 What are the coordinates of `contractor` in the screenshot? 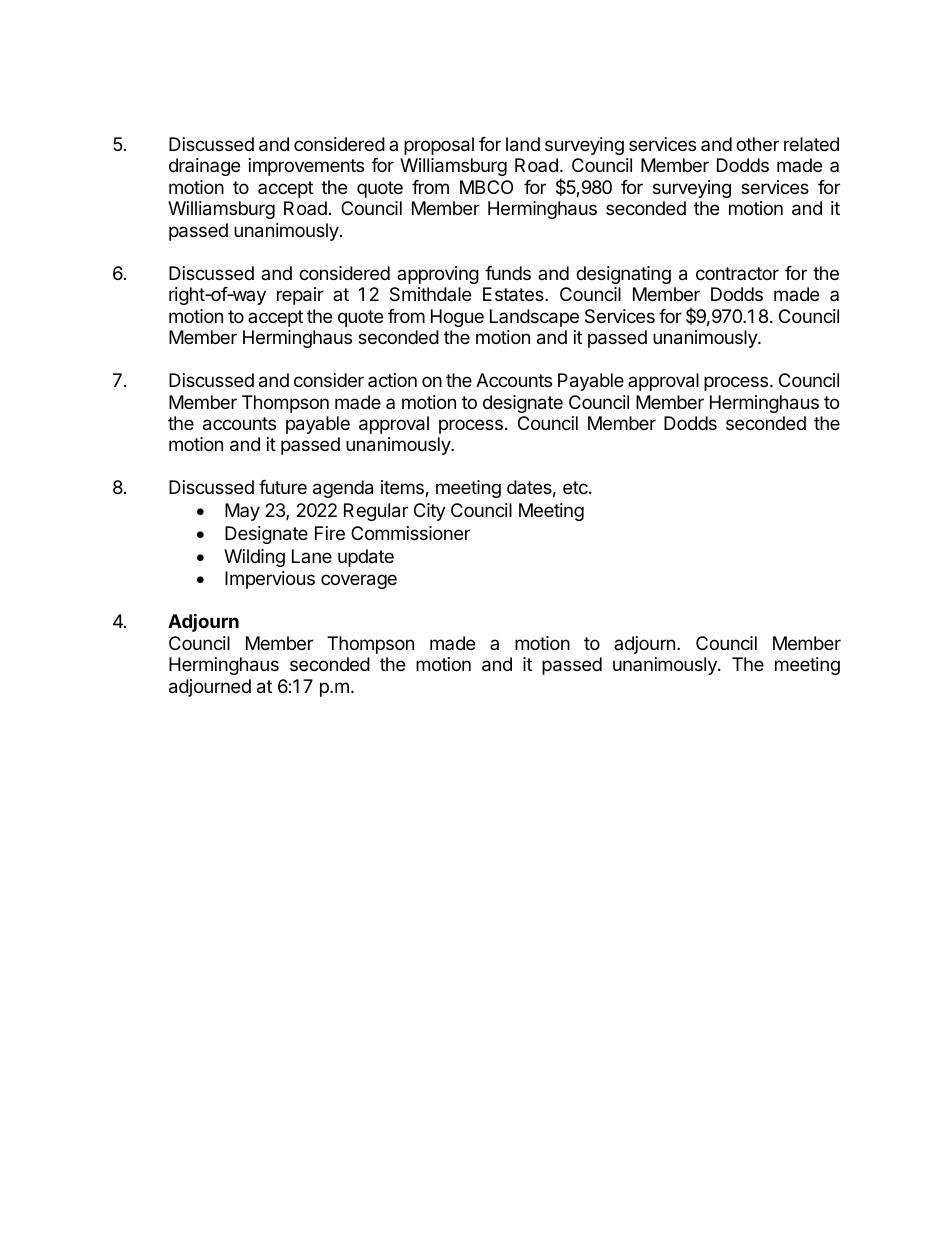 It's located at (737, 273).
